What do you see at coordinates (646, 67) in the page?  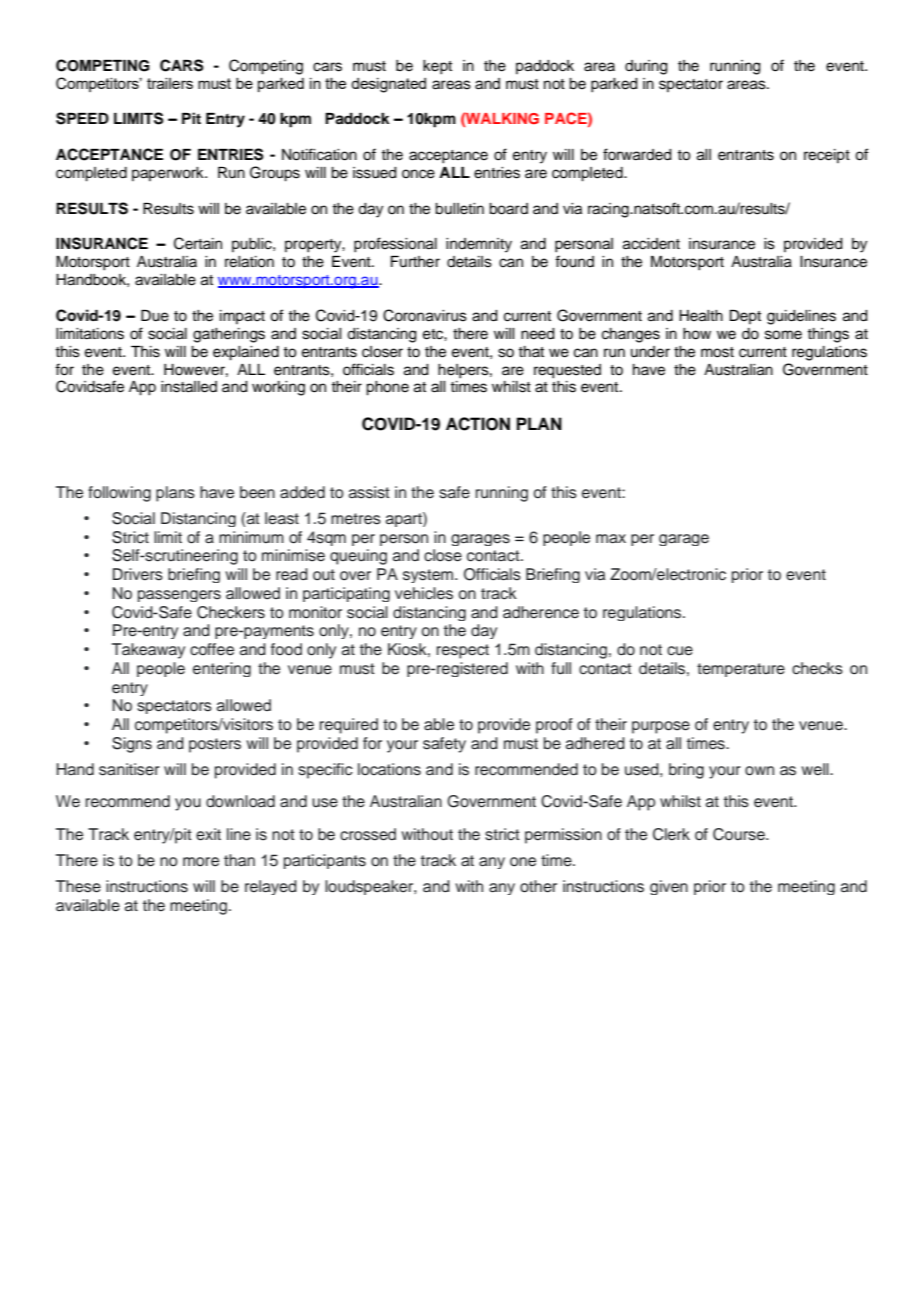 I see `during` at bounding box center [646, 67].
